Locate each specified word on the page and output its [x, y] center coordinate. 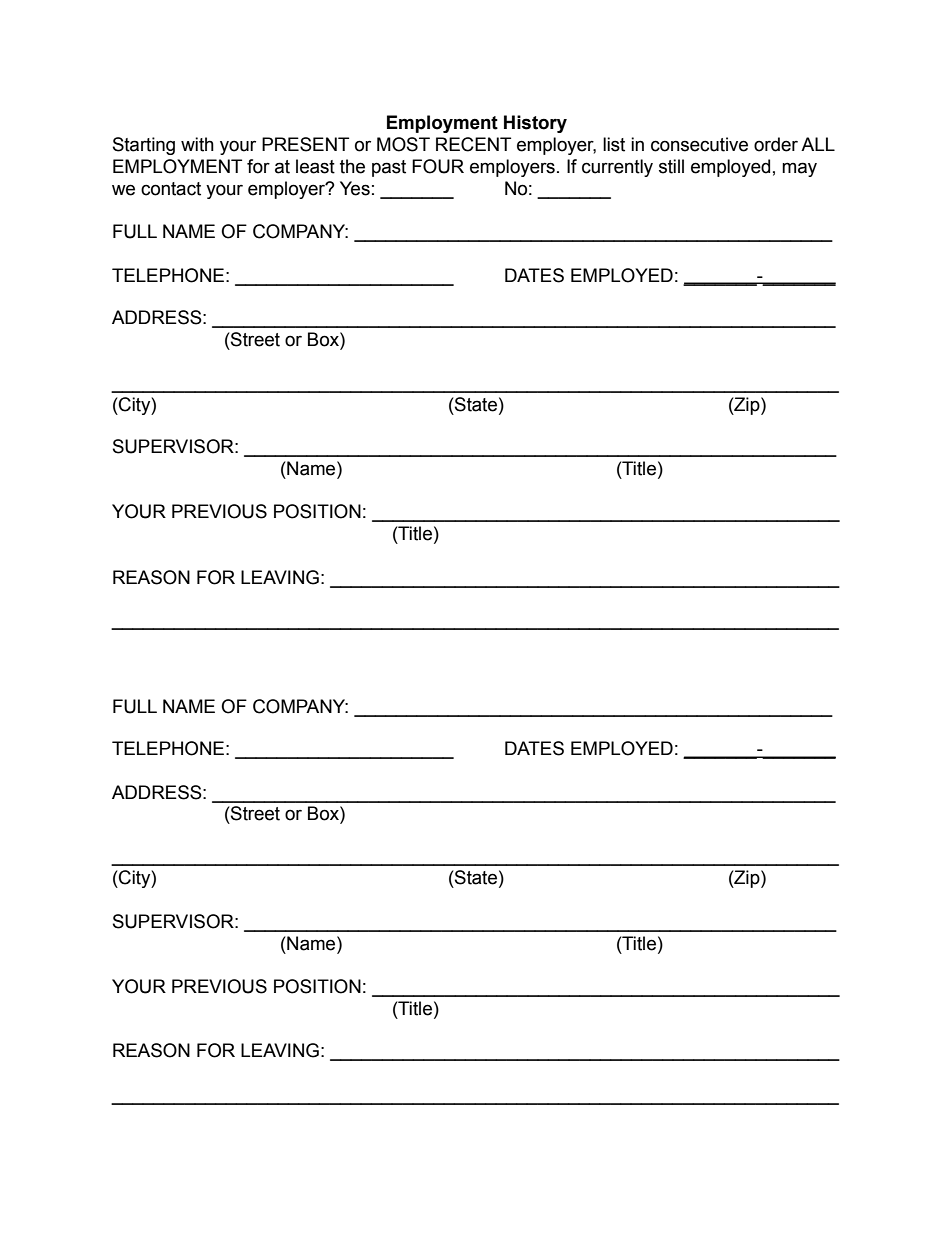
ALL [818, 144]
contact [171, 189]
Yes [355, 188]
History [535, 124]
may [799, 169]
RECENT [473, 144]
